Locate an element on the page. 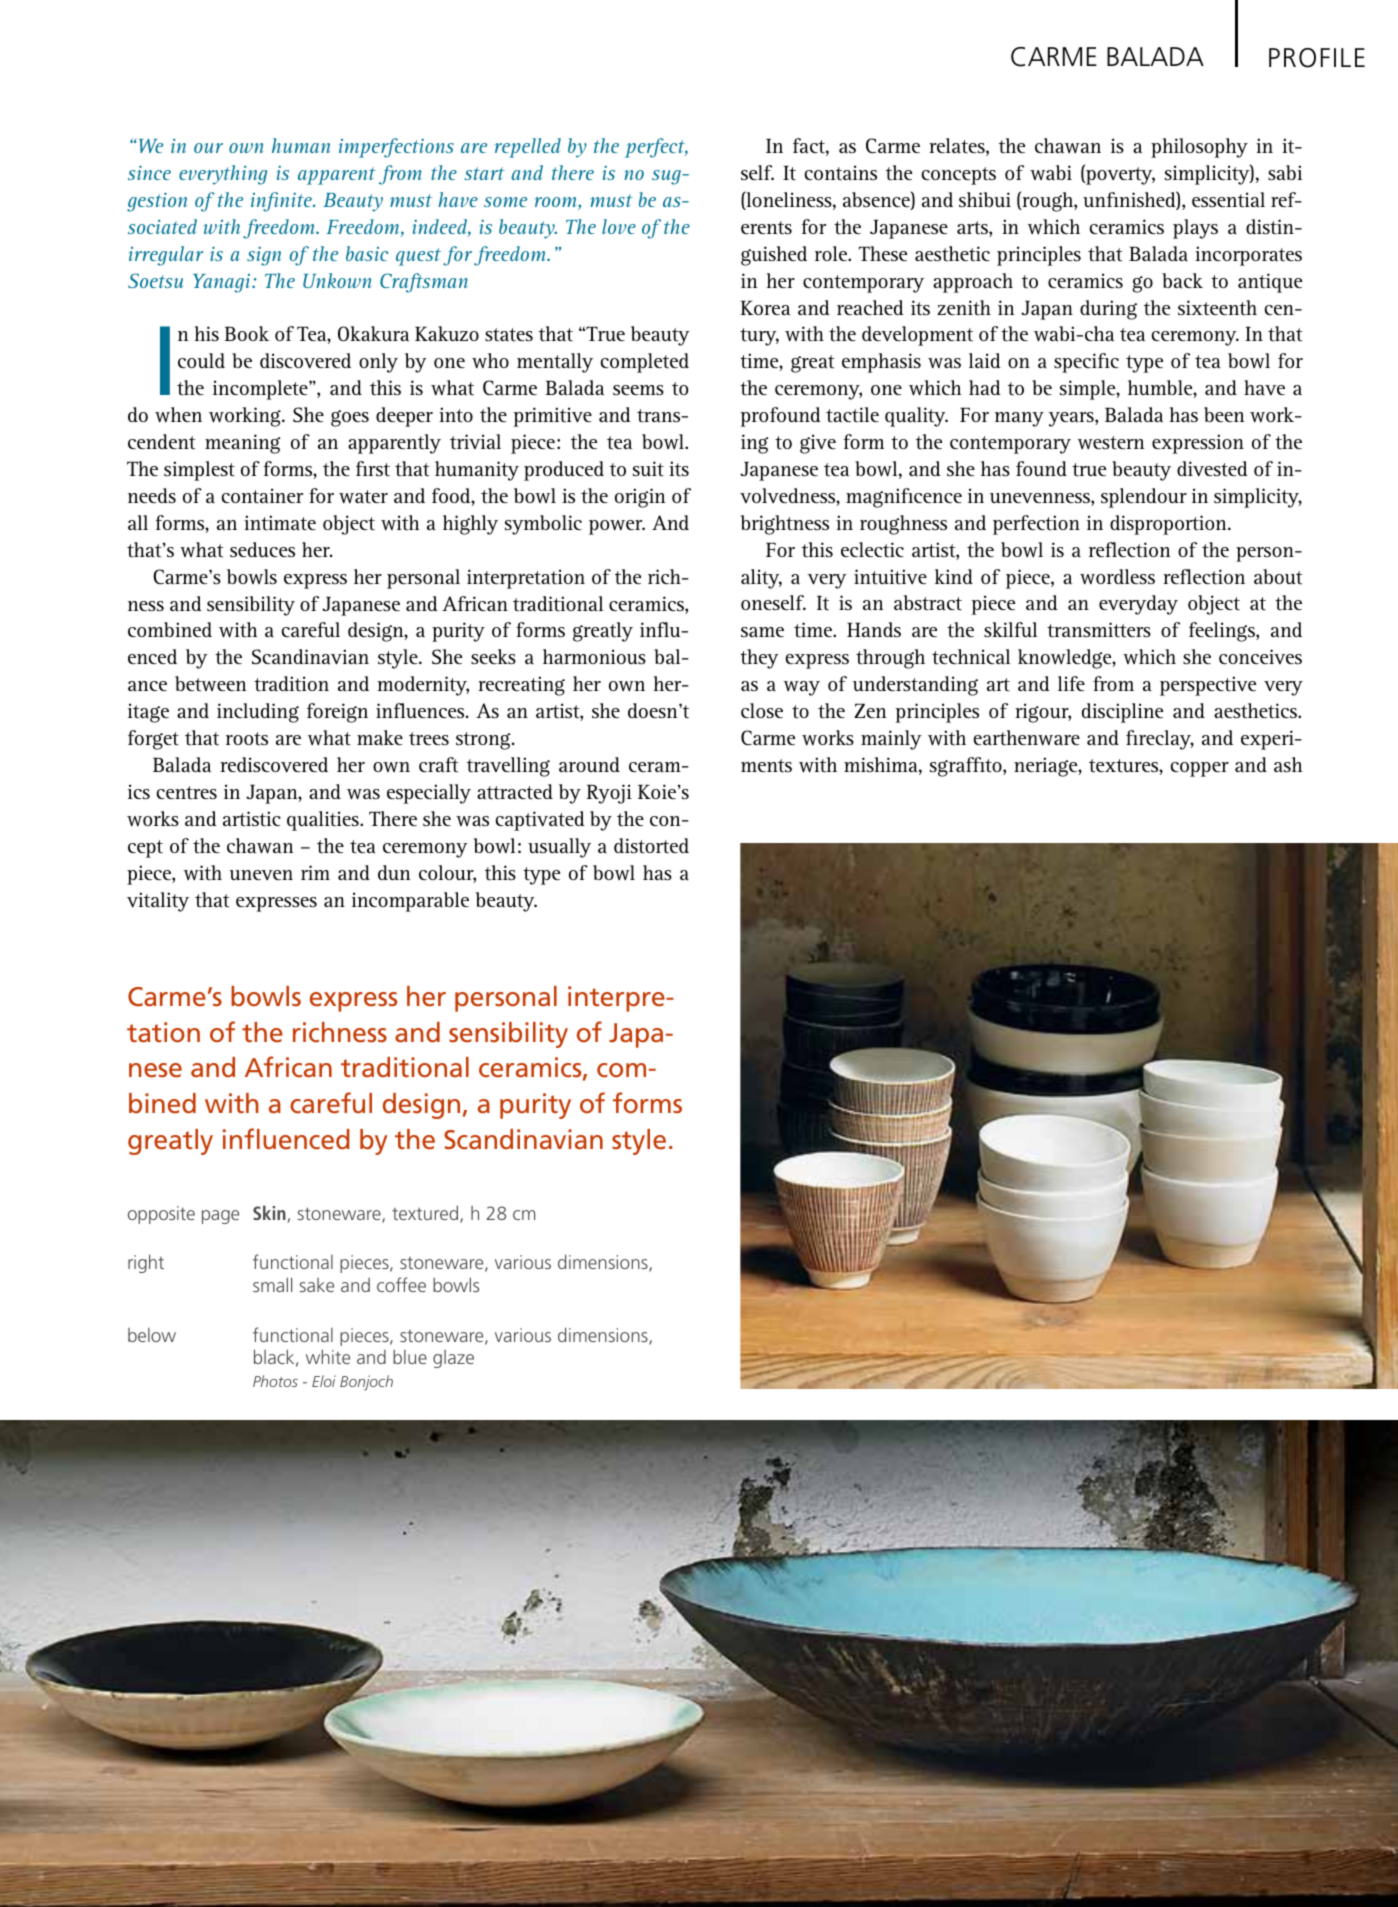  contains is located at coordinates (840, 172).
